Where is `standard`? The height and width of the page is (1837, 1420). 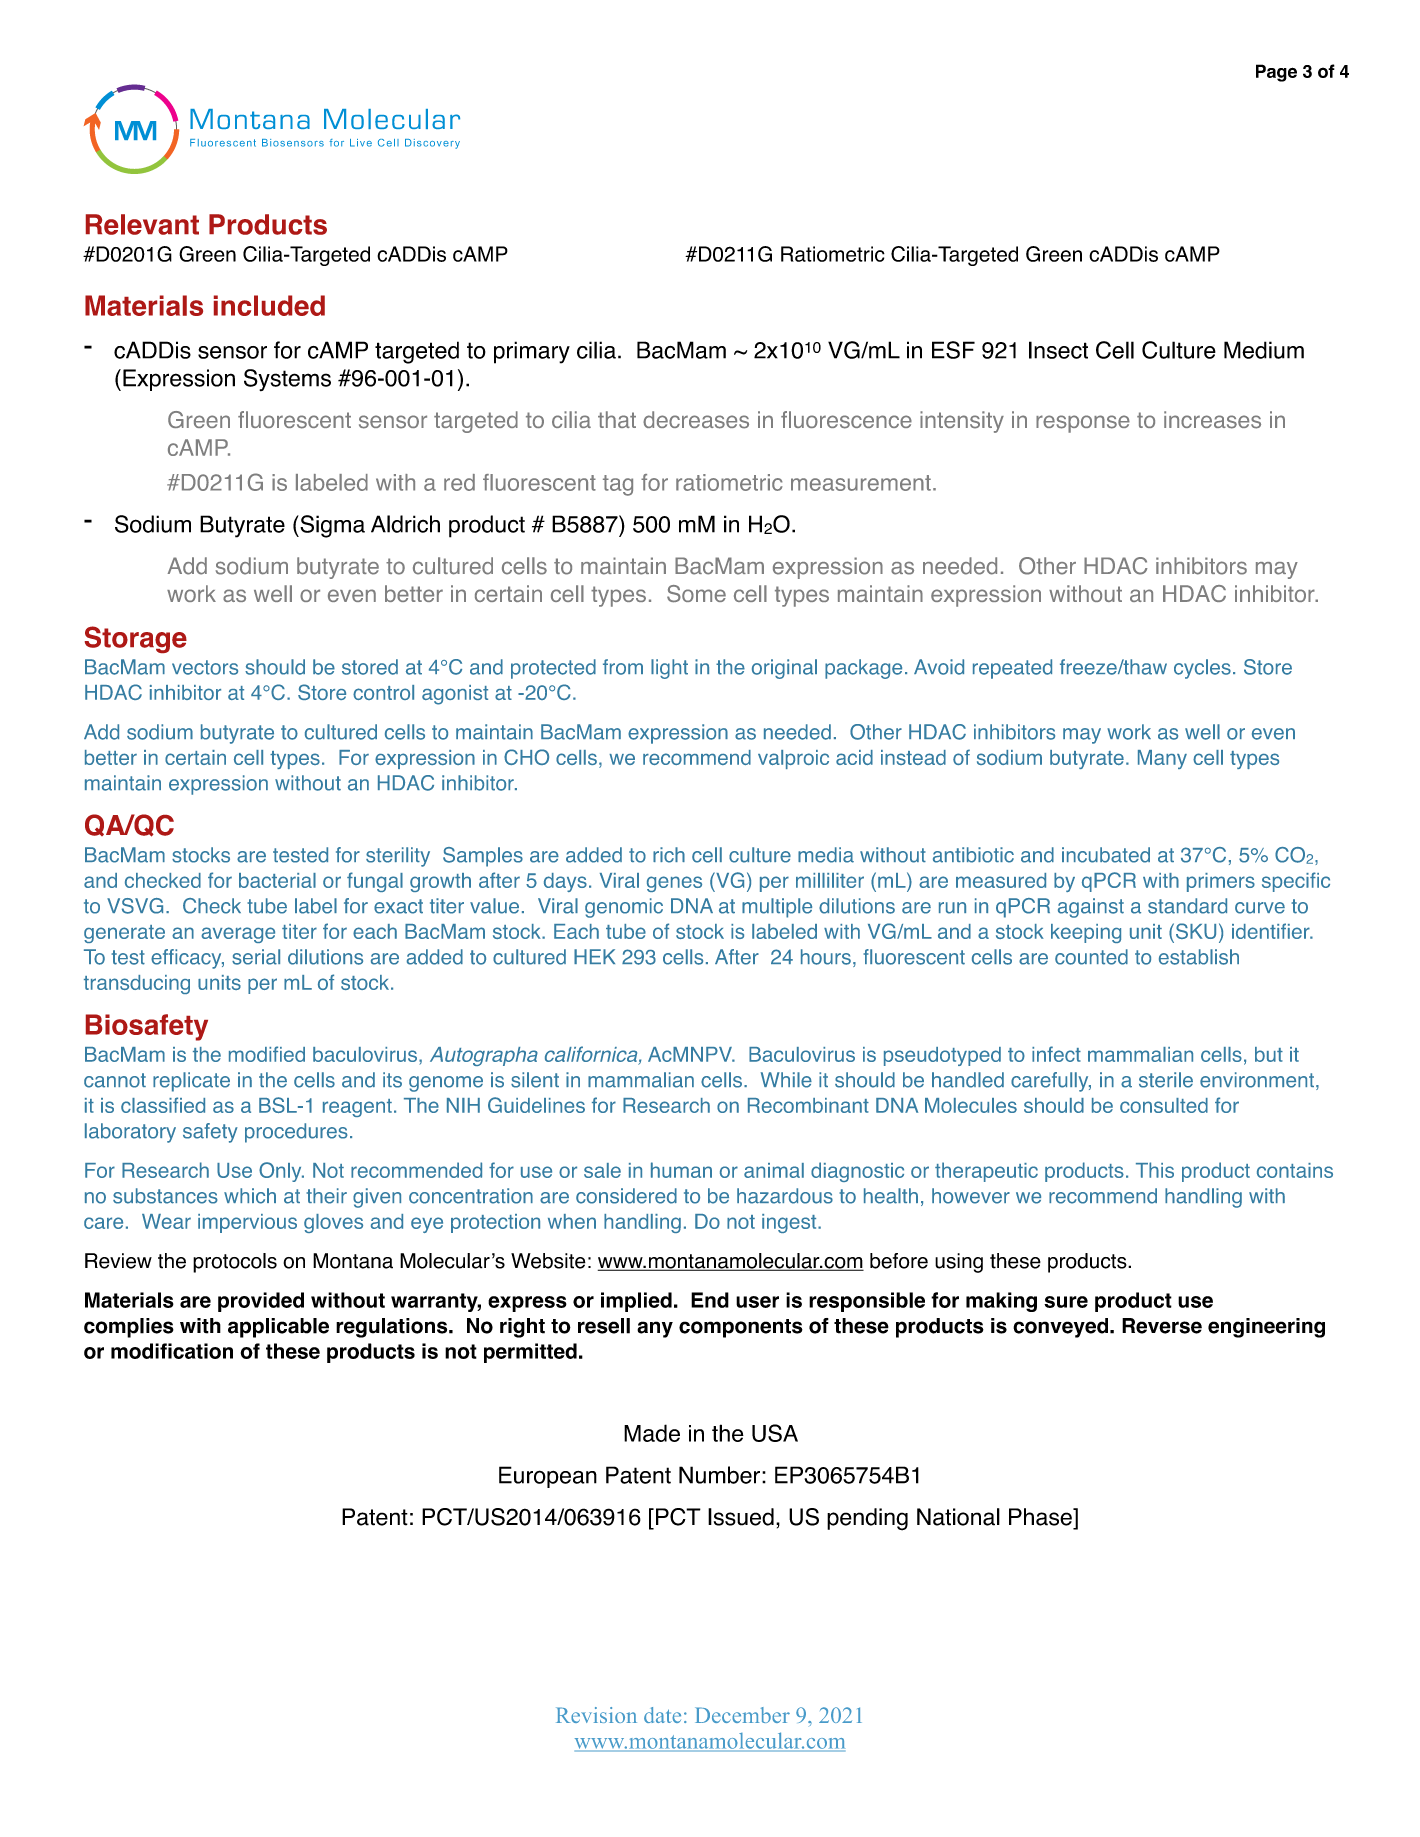
standard is located at coordinates (1187, 906).
